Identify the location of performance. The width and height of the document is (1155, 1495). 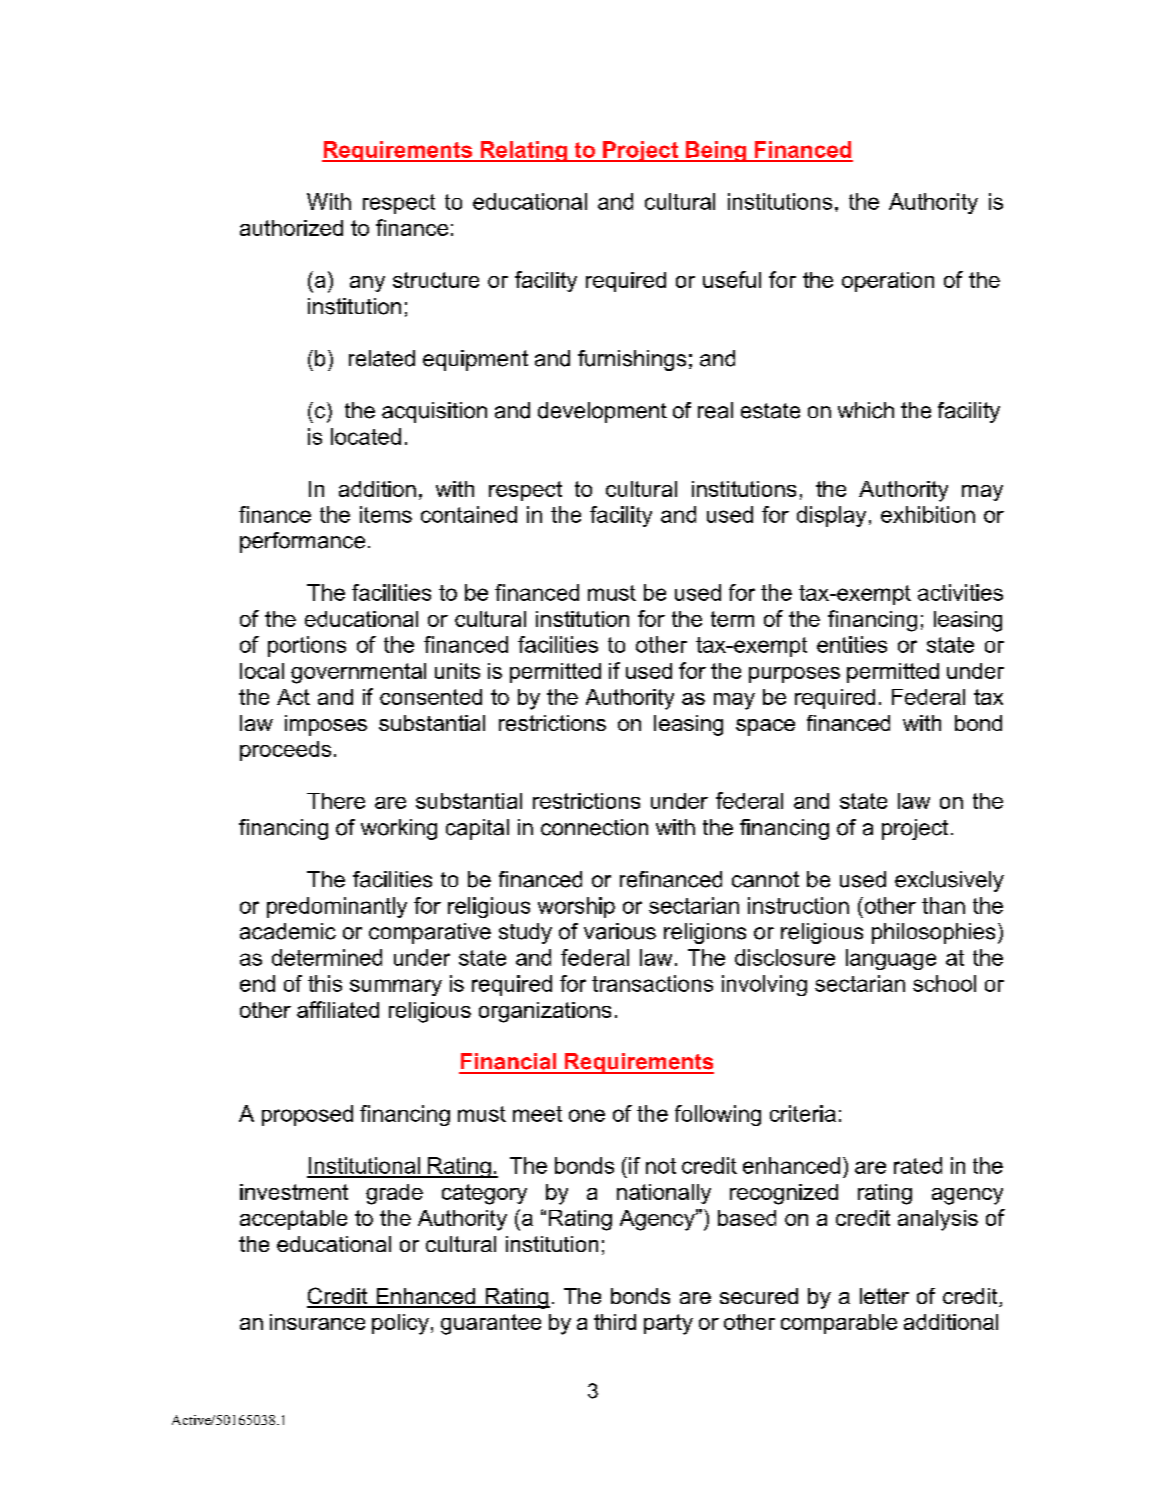
(302, 542).
